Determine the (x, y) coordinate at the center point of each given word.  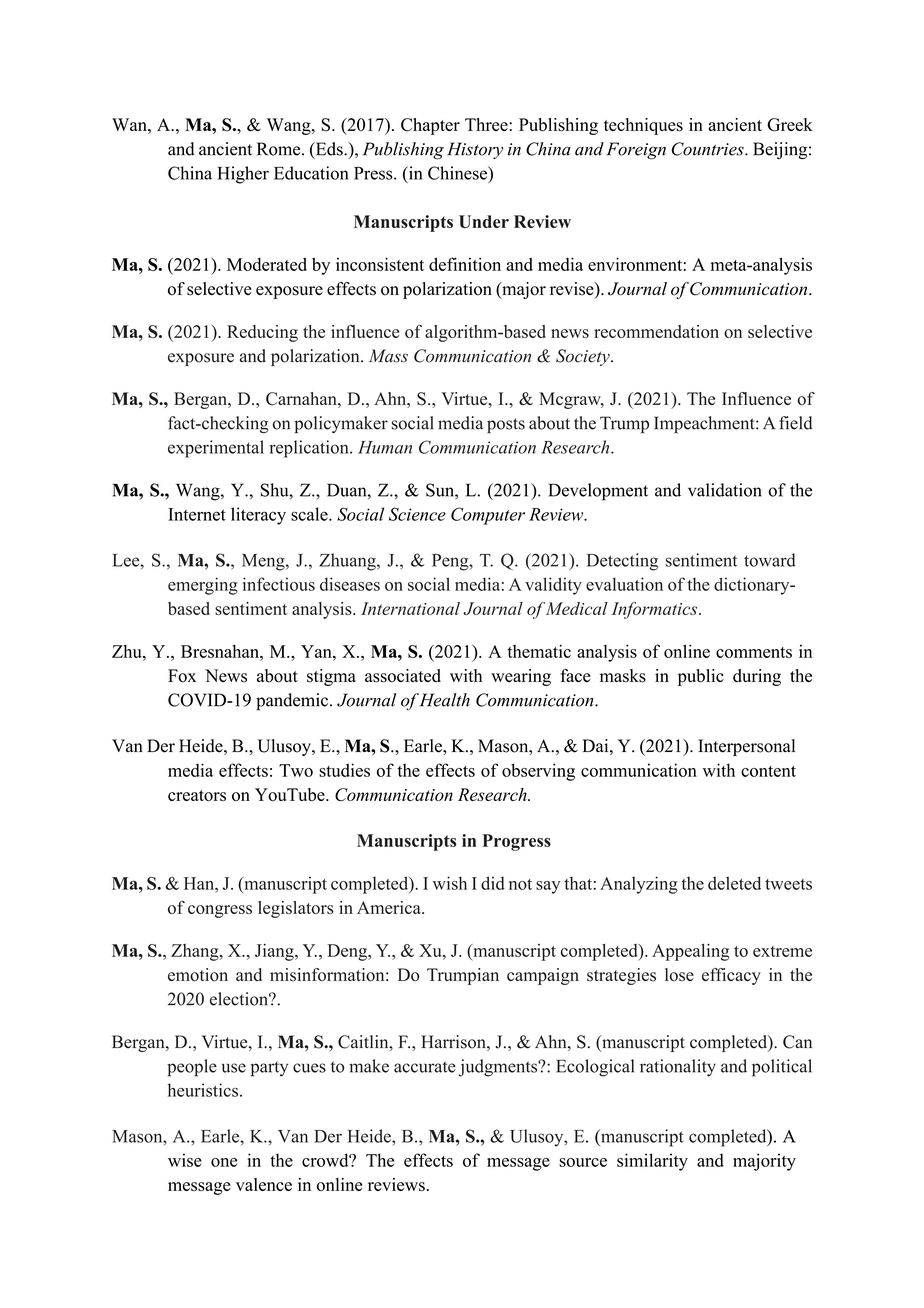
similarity (652, 1162)
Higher (243, 175)
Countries (709, 149)
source (583, 1162)
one (224, 1162)
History (475, 150)
